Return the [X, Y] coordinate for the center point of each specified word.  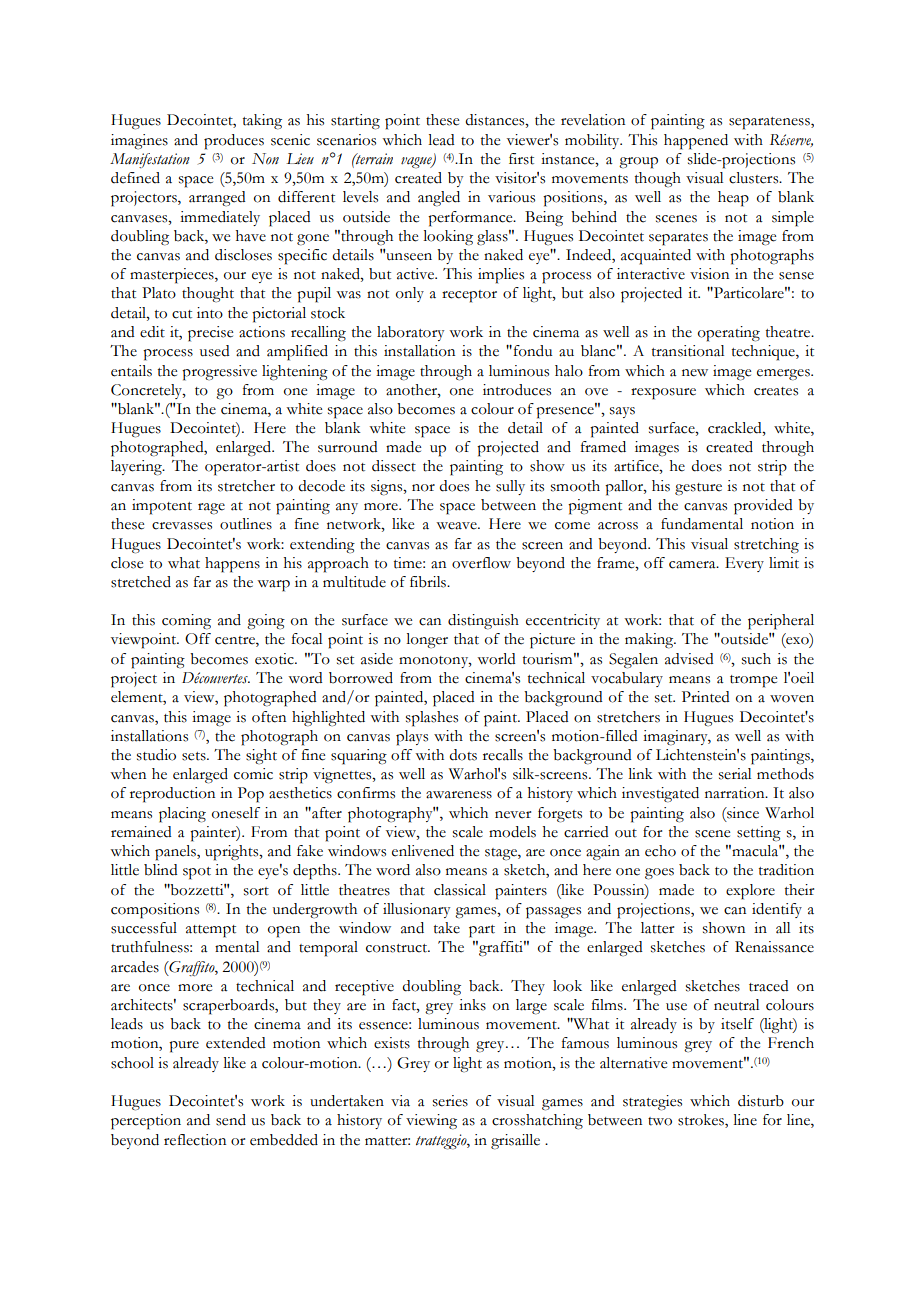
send [231, 1120]
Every [744, 564]
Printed [706, 697]
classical [460, 890]
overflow [481, 563]
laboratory [410, 333]
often [269, 717]
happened [696, 142]
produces [234, 142]
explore [750, 892]
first [521, 159]
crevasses [182, 526]
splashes [432, 719]
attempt [211, 931]
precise [210, 334]
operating [729, 334]
